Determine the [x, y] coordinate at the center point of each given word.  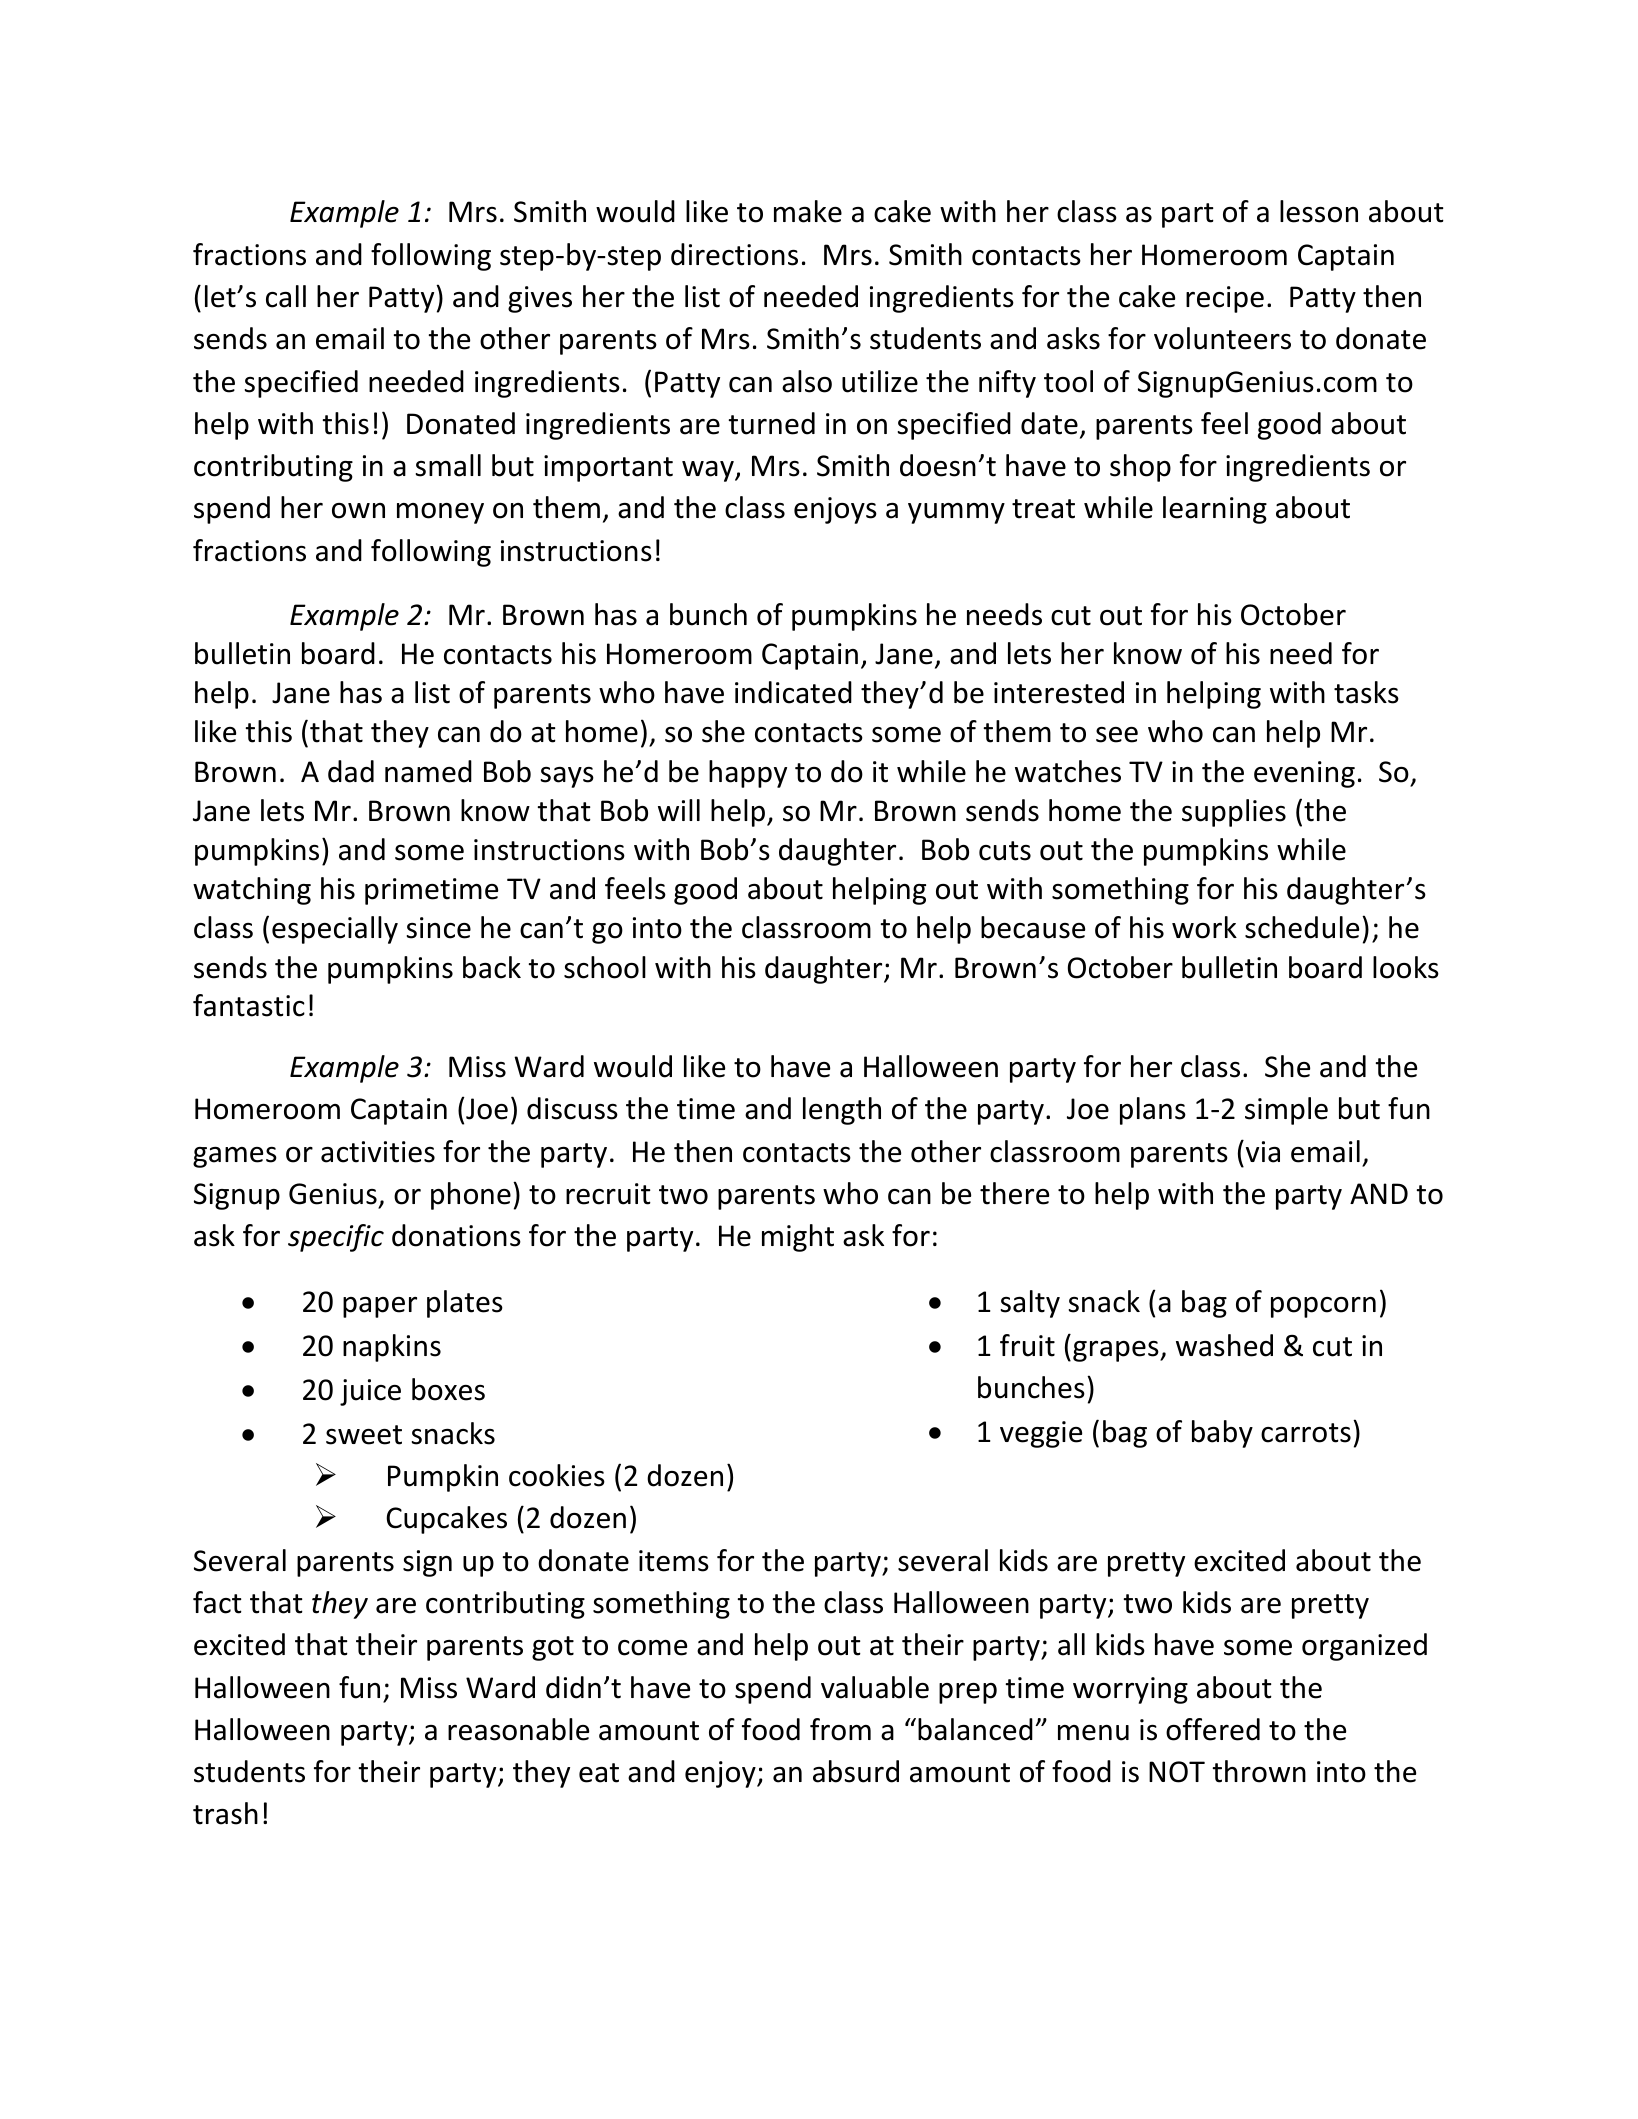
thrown [1259, 1771]
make [808, 211]
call [286, 296]
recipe [1225, 299]
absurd [856, 1771]
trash [225, 1813]
